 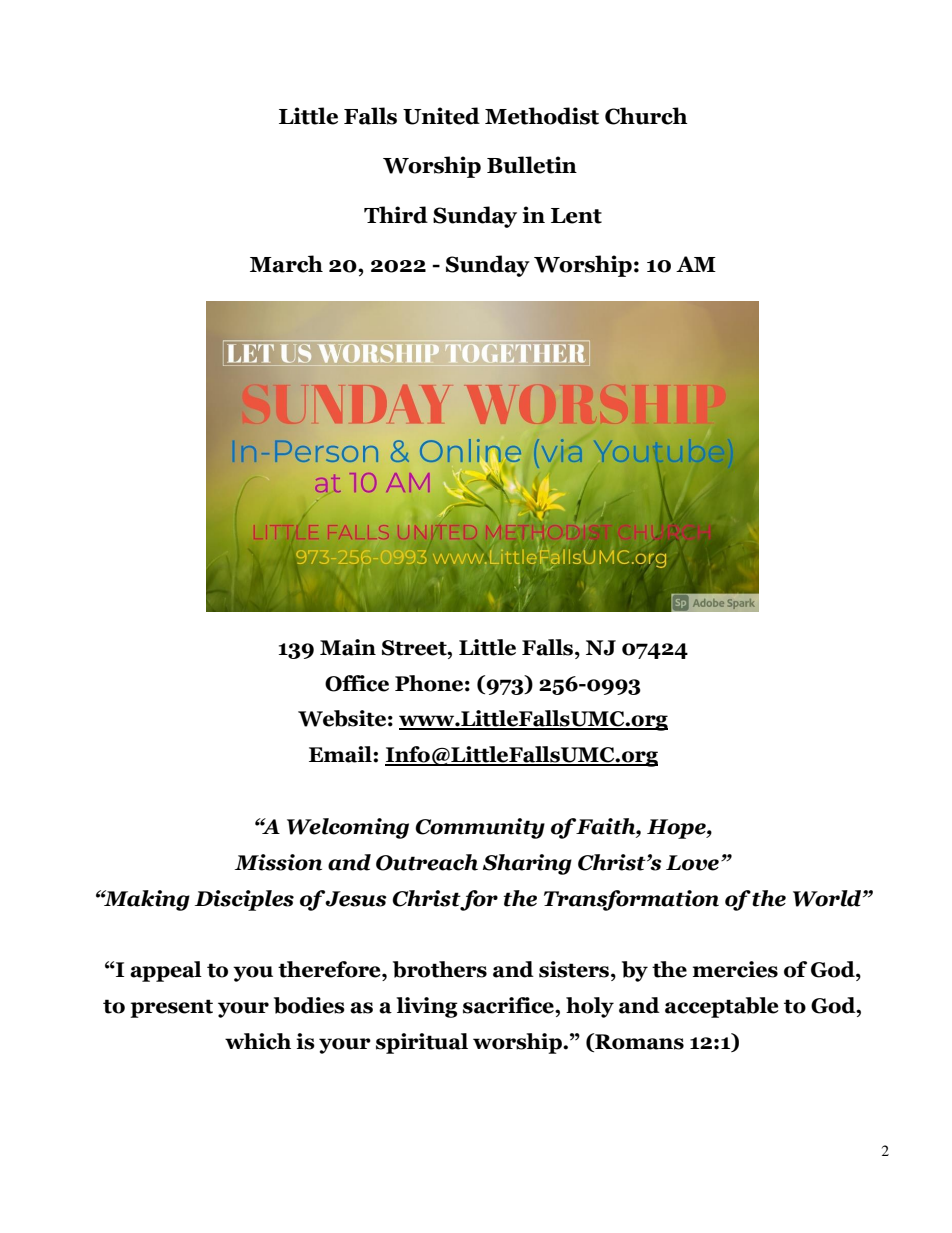 I want to click on Email, so click(x=341, y=754).
